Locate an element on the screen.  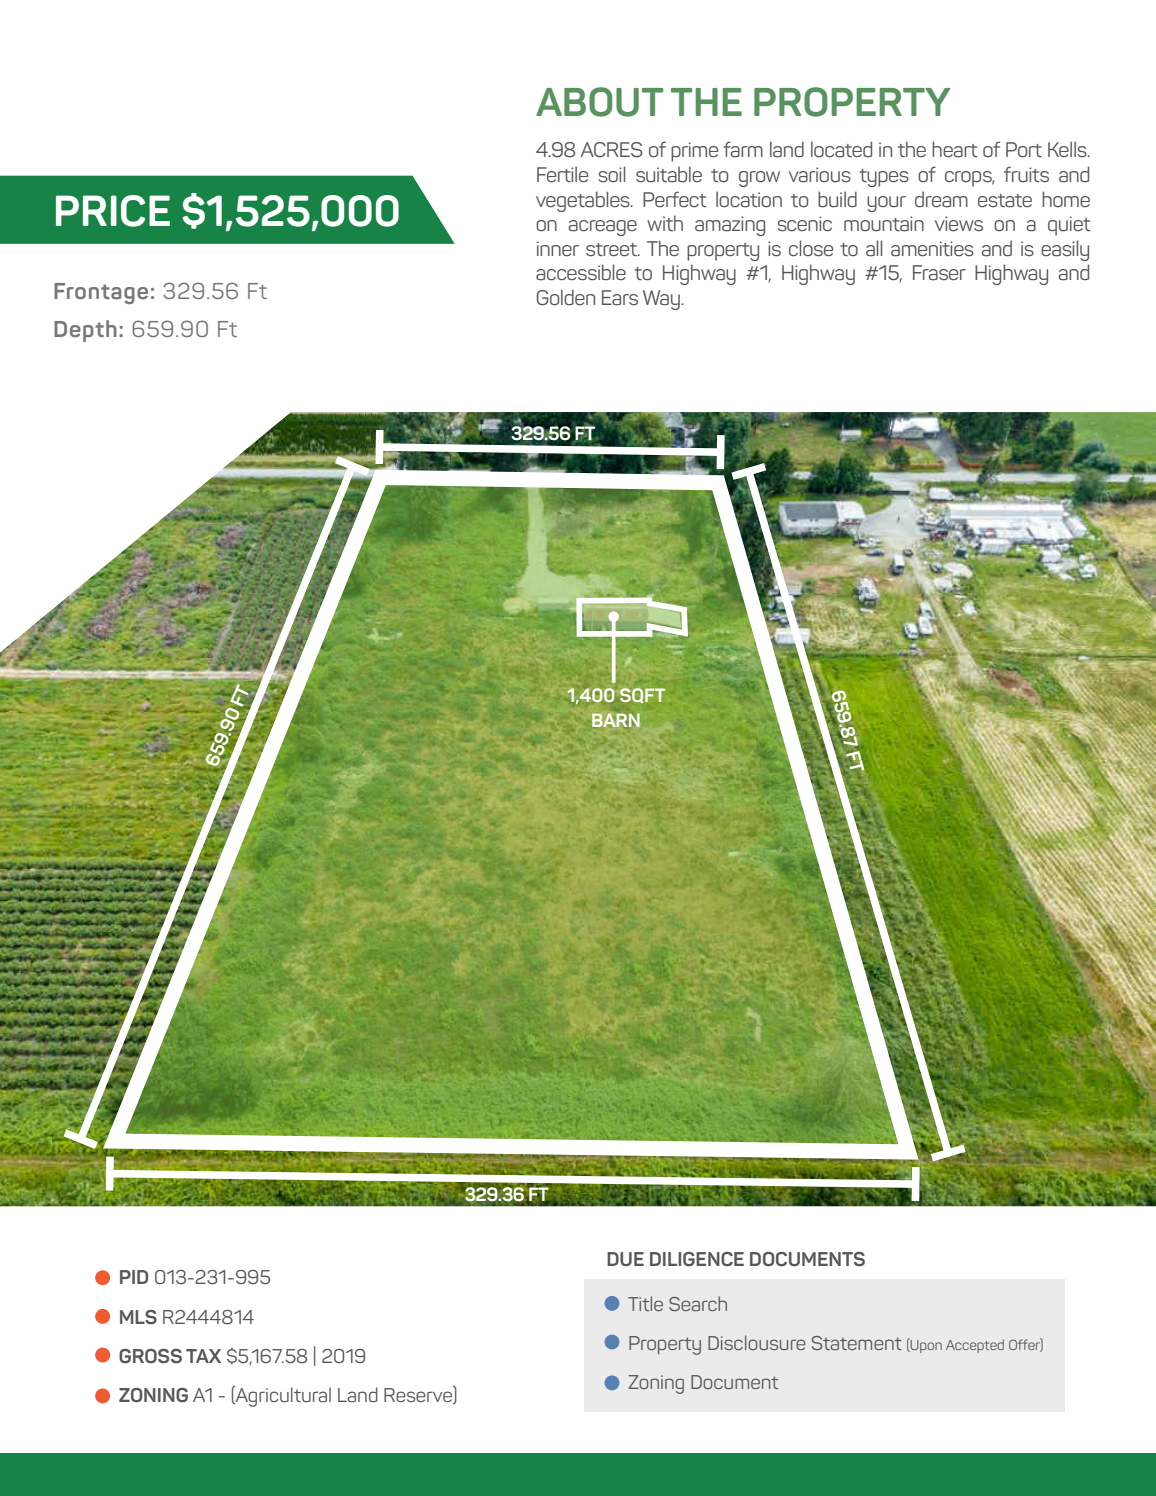
Fraser is located at coordinates (939, 273).
